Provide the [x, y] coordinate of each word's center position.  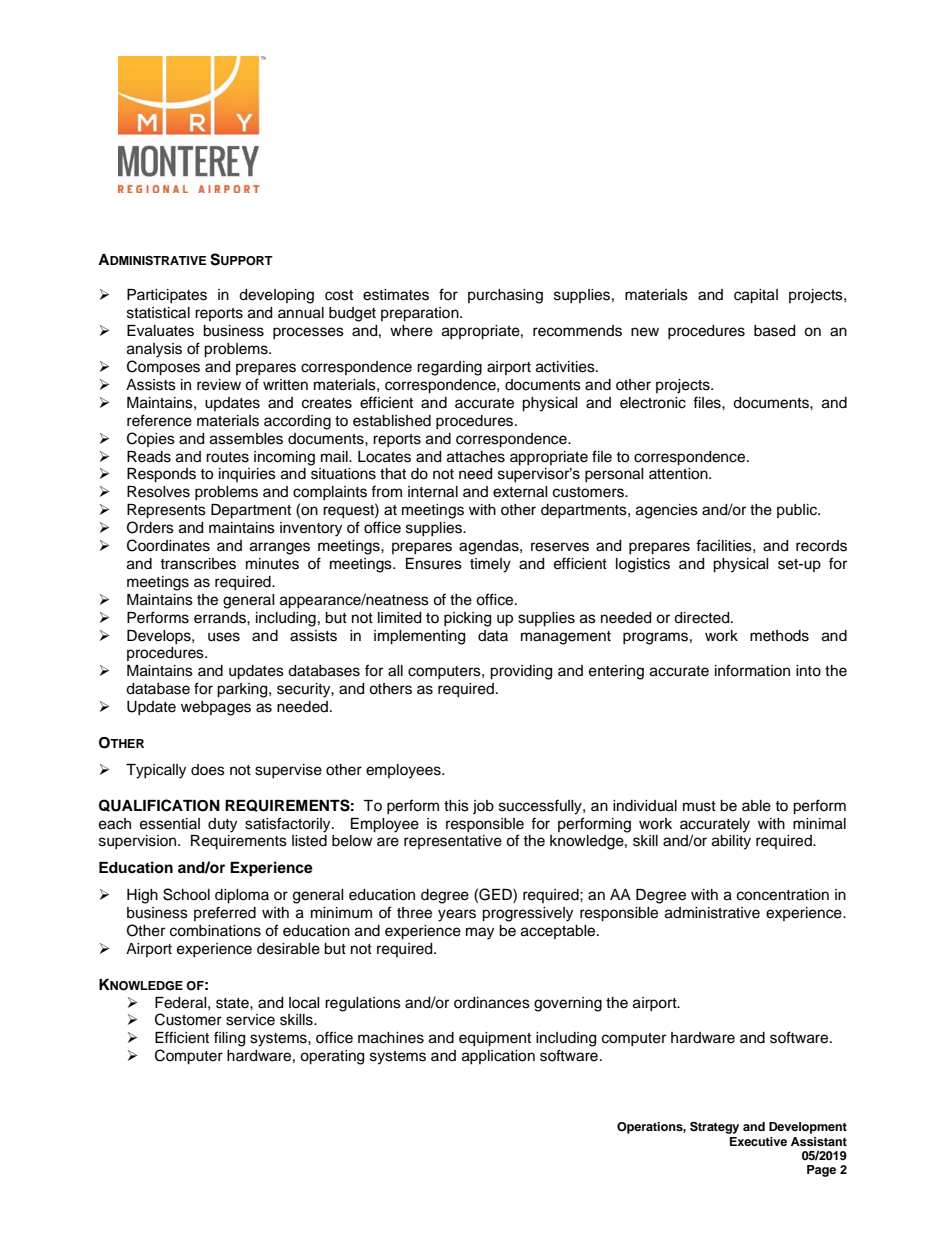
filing [229, 1039]
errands [221, 618]
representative [453, 842]
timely [490, 565]
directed [703, 618]
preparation [421, 314]
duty [222, 825]
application [498, 1057]
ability [731, 842]
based [774, 331]
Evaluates [160, 331]
